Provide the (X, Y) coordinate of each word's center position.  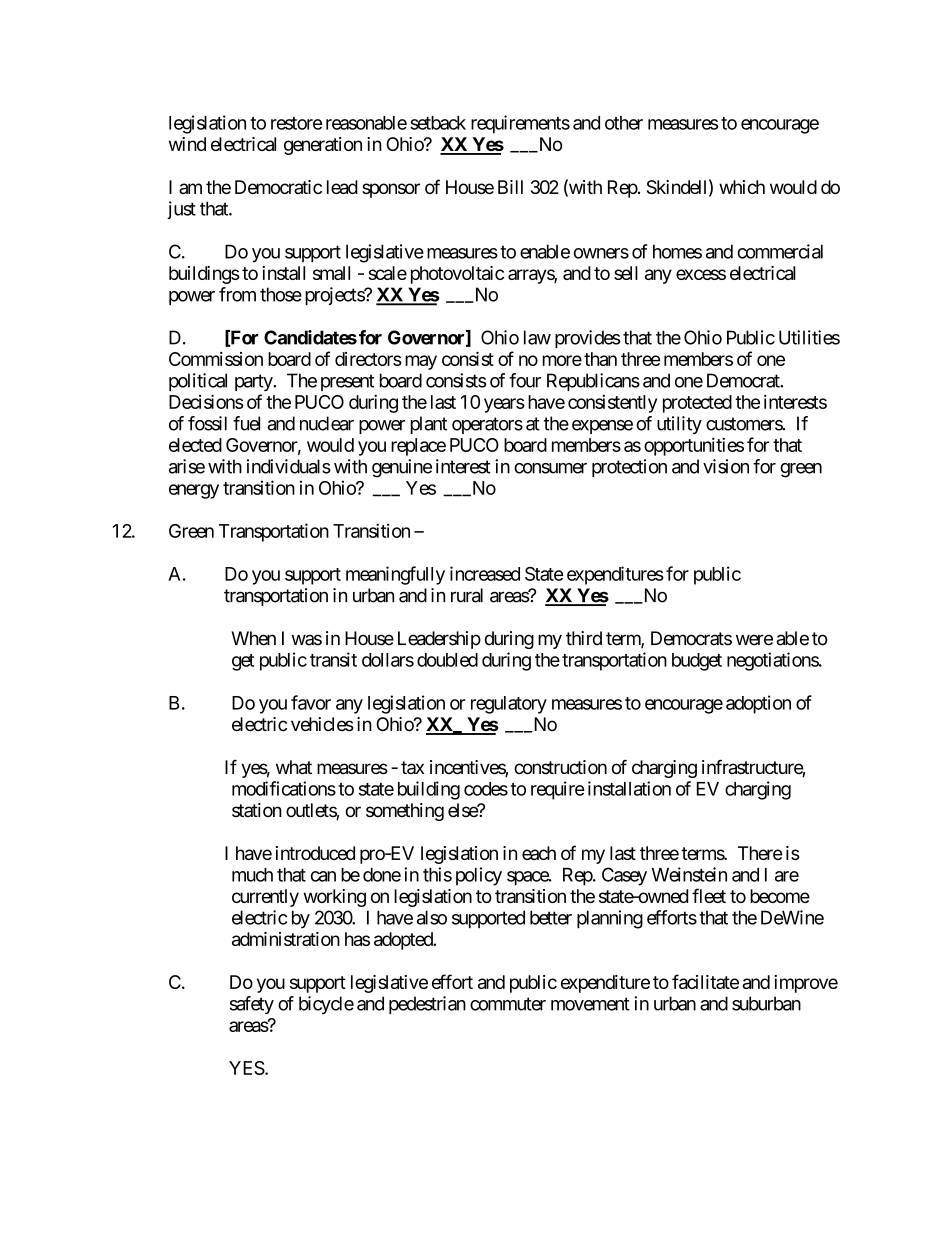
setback (438, 123)
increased (485, 573)
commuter (508, 1004)
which (742, 187)
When (253, 638)
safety (252, 1005)
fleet (709, 895)
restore (296, 123)
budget (697, 662)
